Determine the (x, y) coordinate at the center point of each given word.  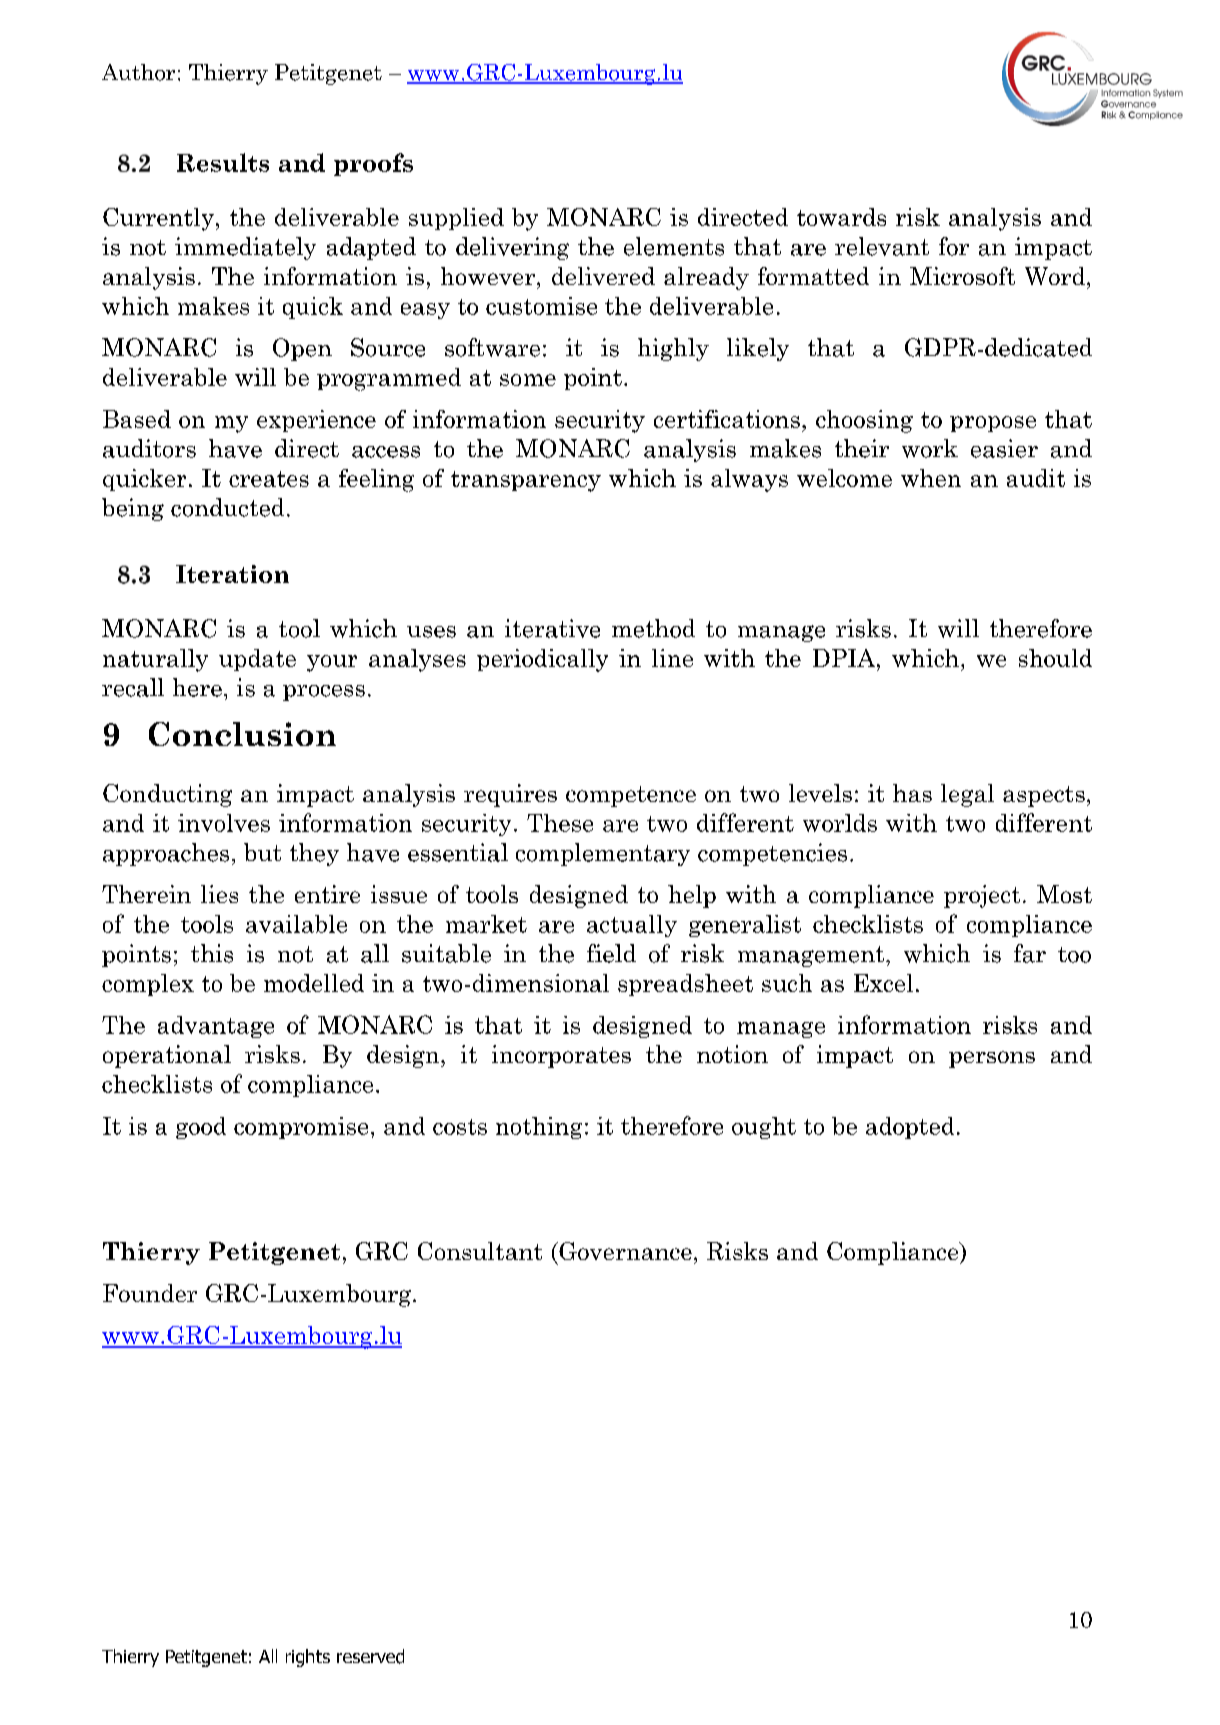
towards (841, 217)
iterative (552, 628)
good (201, 1128)
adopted (910, 1128)
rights (308, 1658)
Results (223, 162)
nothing (539, 1128)
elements (674, 246)
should (1055, 658)
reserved (370, 1656)
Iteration (232, 574)
